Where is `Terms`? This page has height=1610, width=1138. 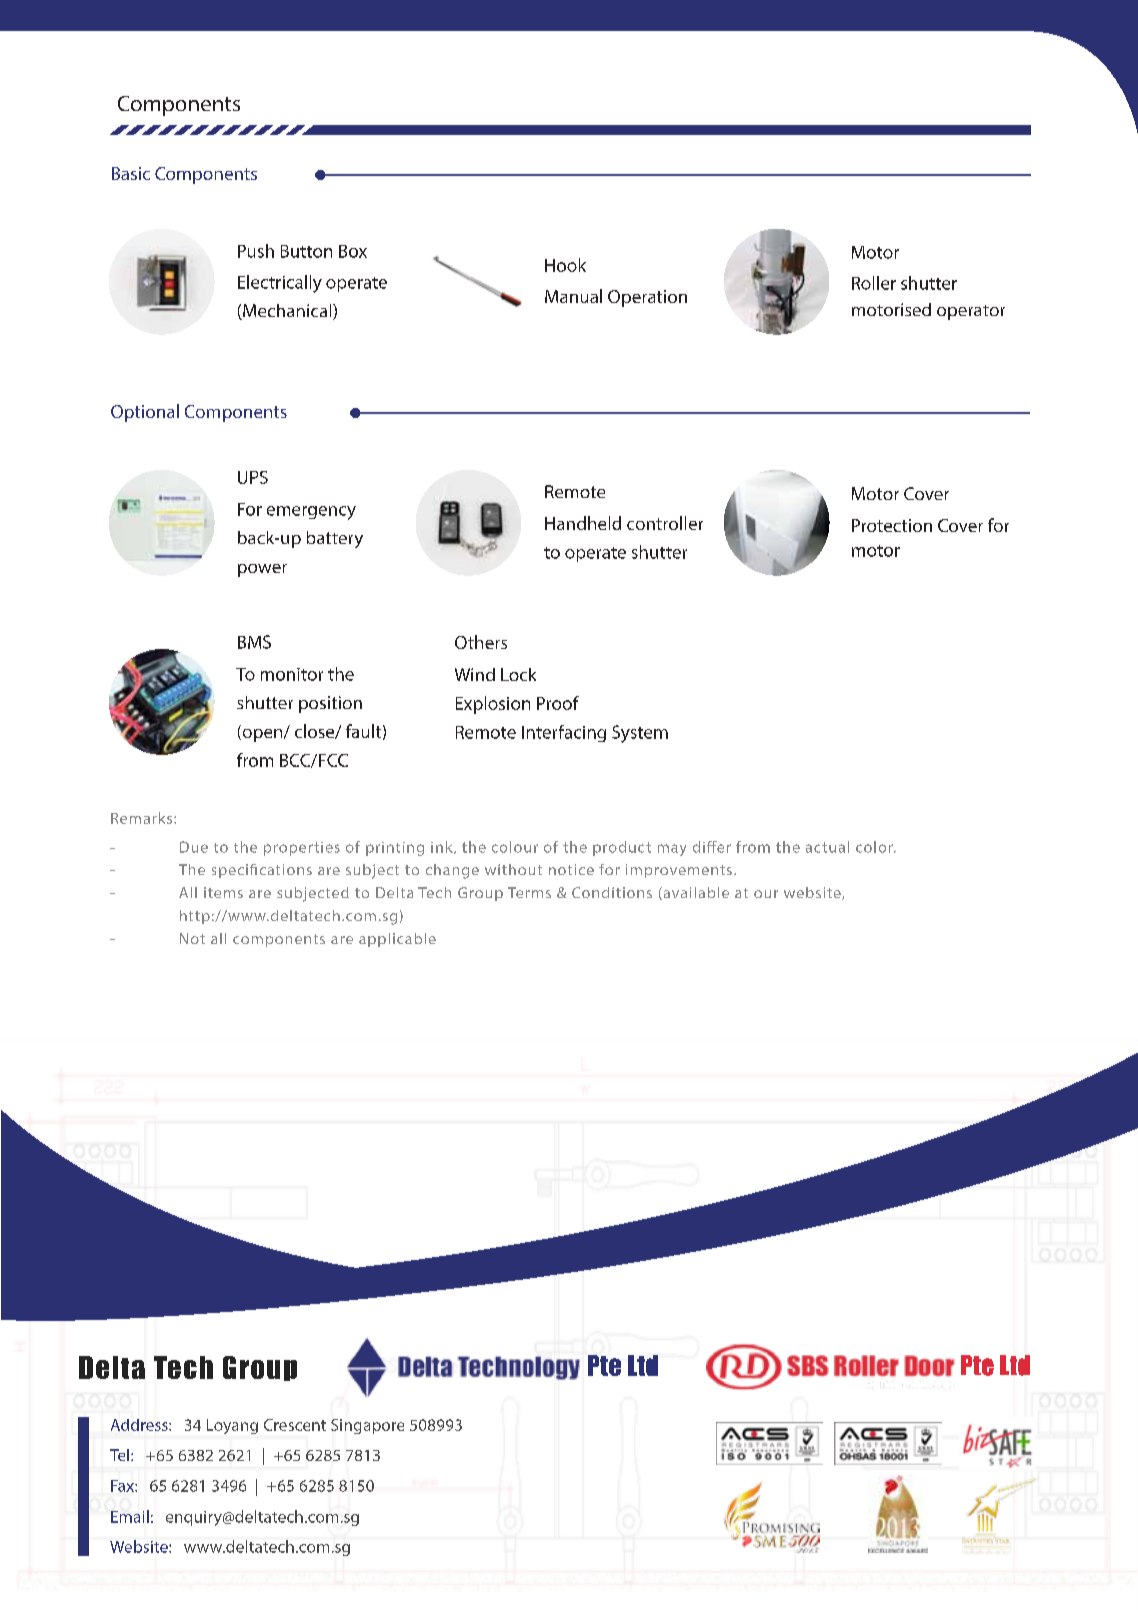 Terms is located at coordinates (529, 892).
